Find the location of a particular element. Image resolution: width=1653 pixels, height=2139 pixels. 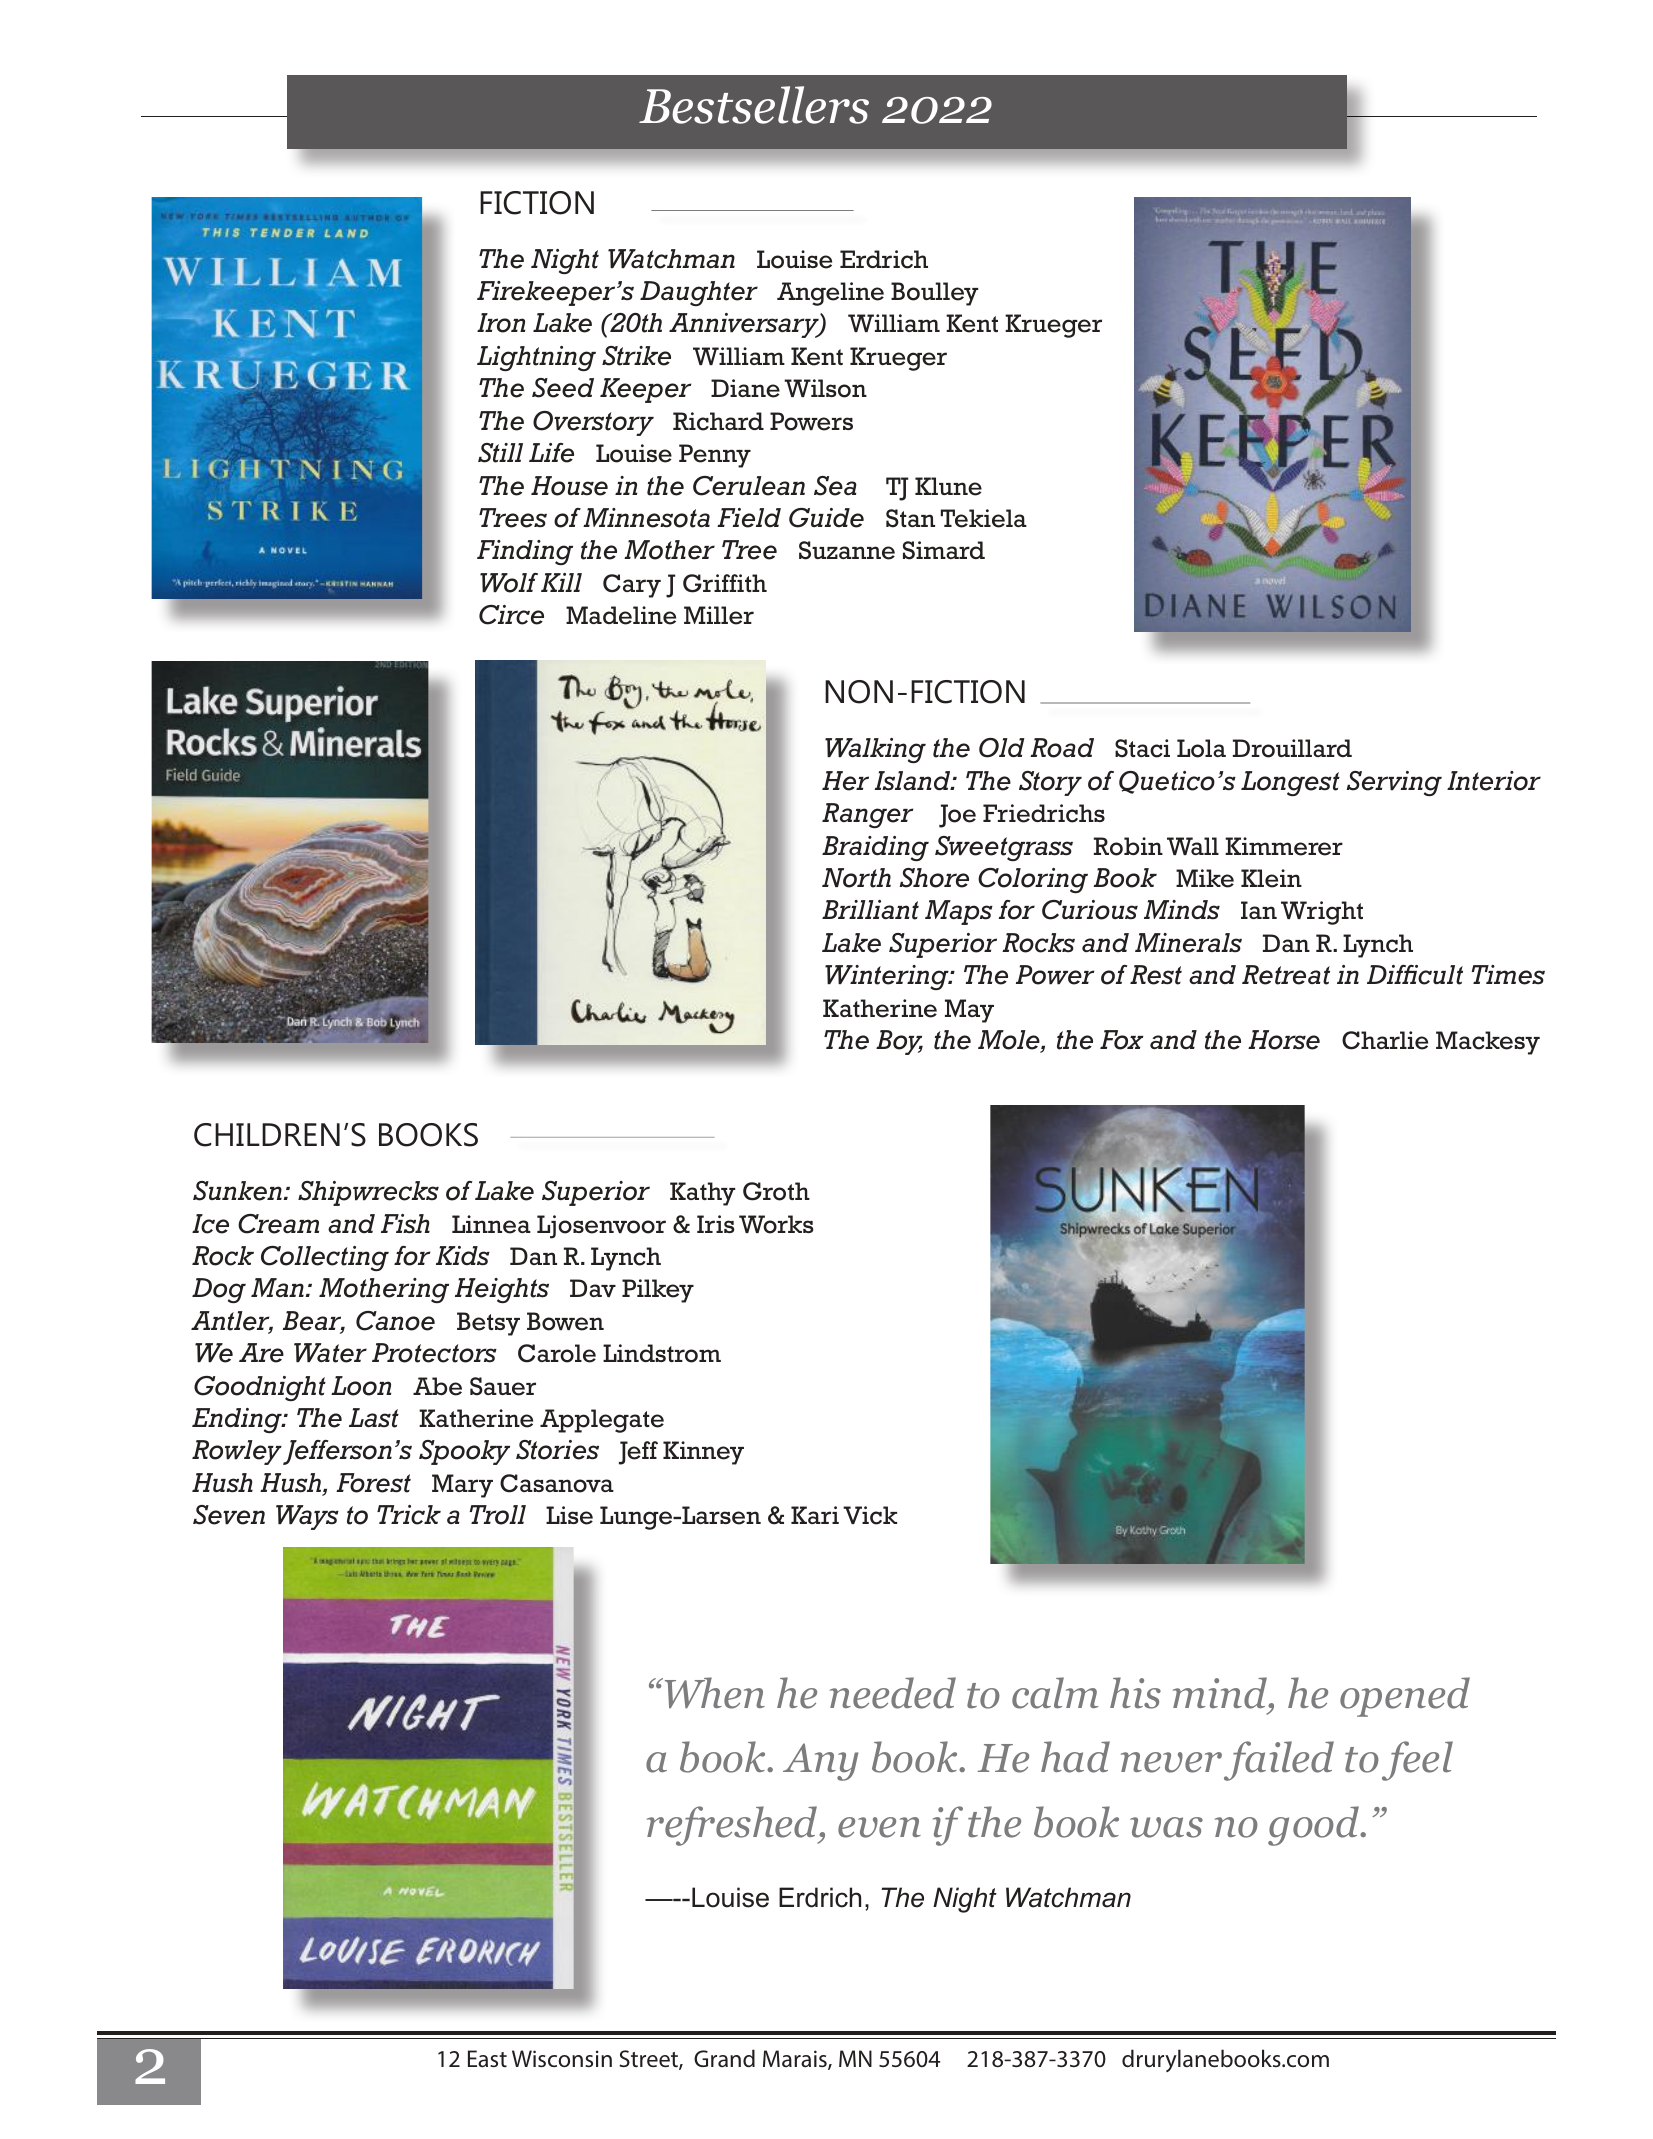

Stan is located at coordinates (910, 518).
